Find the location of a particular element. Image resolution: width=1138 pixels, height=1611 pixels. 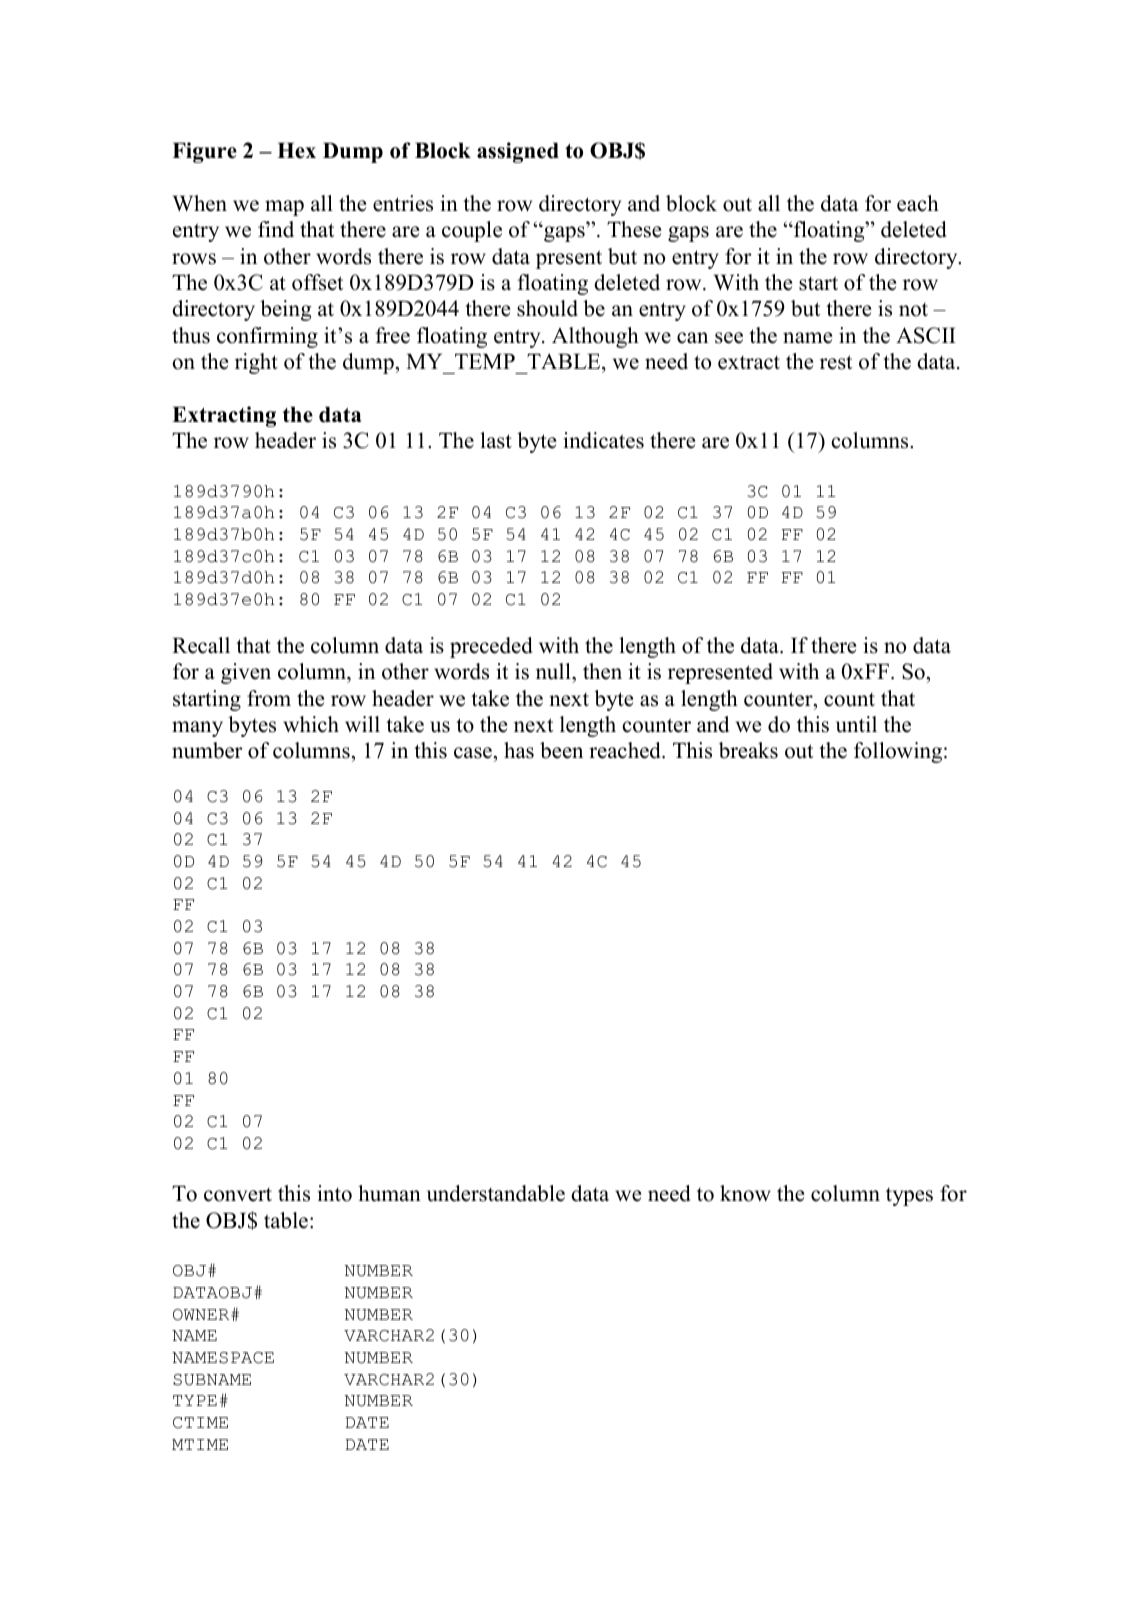

CTIME is located at coordinates (200, 1423).
